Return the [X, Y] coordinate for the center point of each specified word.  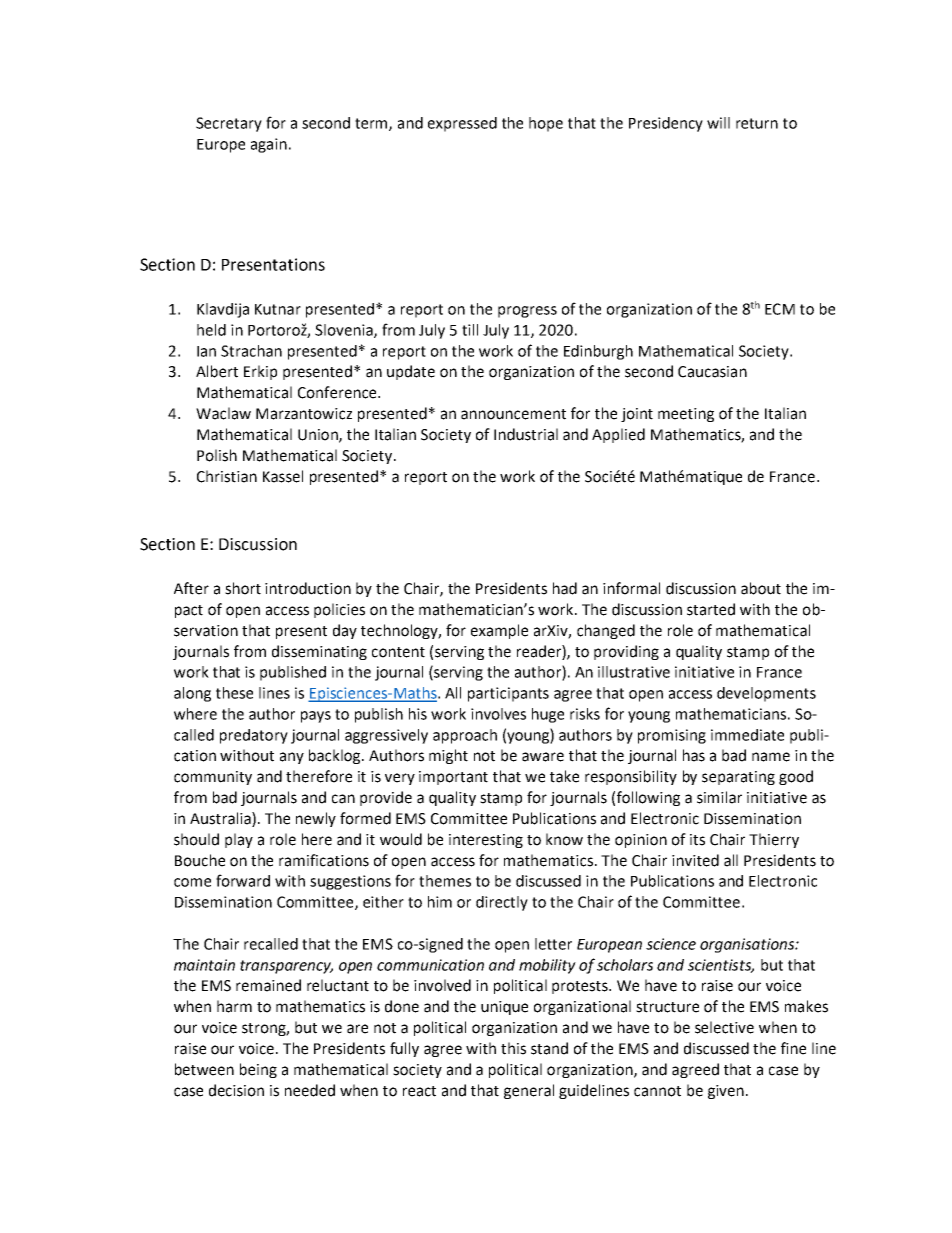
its [697, 840]
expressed [462, 124]
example [499, 631]
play [239, 840]
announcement [513, 414]
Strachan [251, 351]
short [243, 588]
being [258, 1070]
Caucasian [712, 372]
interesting [486, 841]
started [711, 609]
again [269, 145]
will [718, 123]
